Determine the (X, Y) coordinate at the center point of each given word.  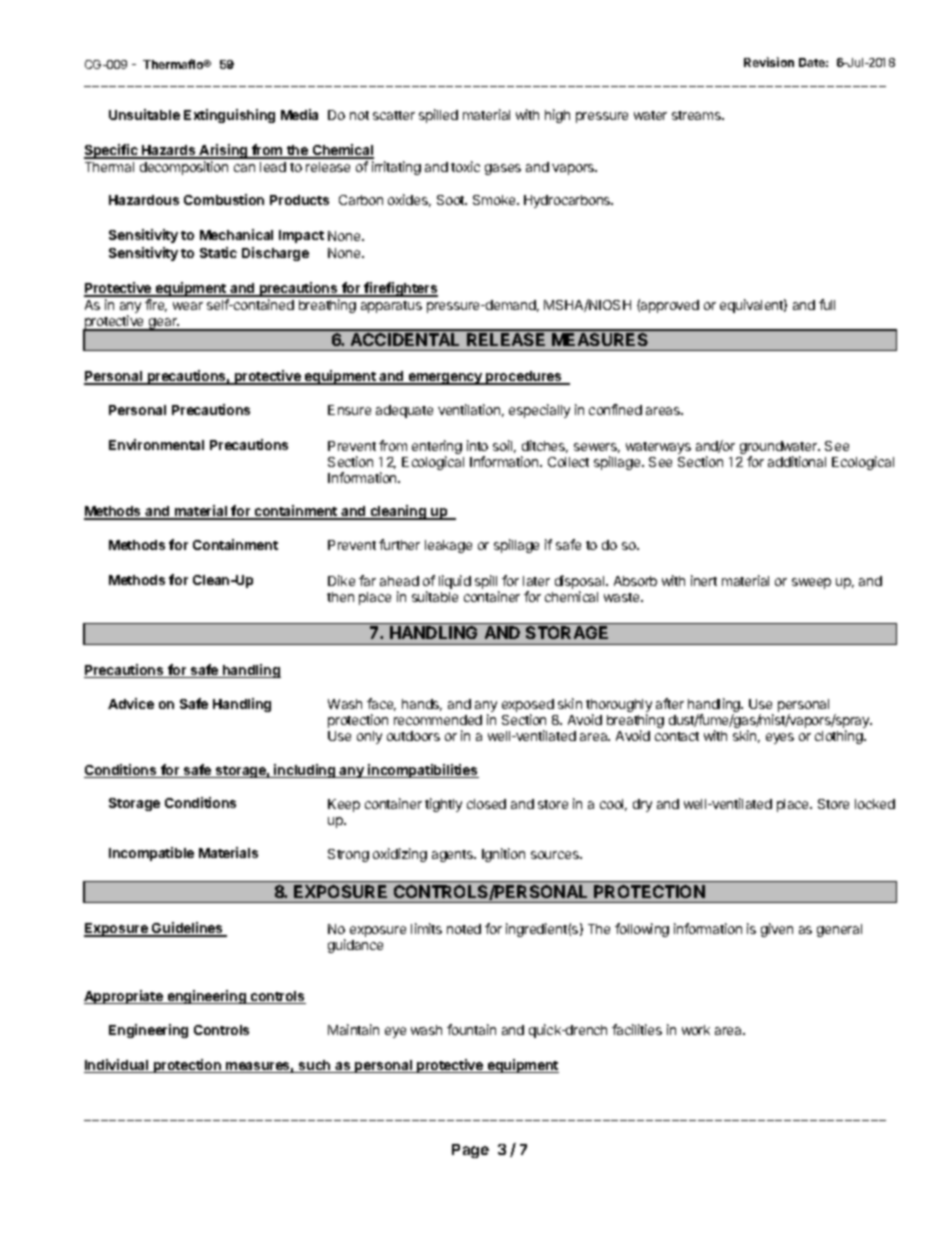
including (305, 771)
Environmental (156, 444)
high (557, 116)
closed (486, 804)
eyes (780, 738)
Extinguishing (229, 116)
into (477, 445)
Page (470, 1151)
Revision (769, 62)
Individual (117, 1066)
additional (797, 461)
